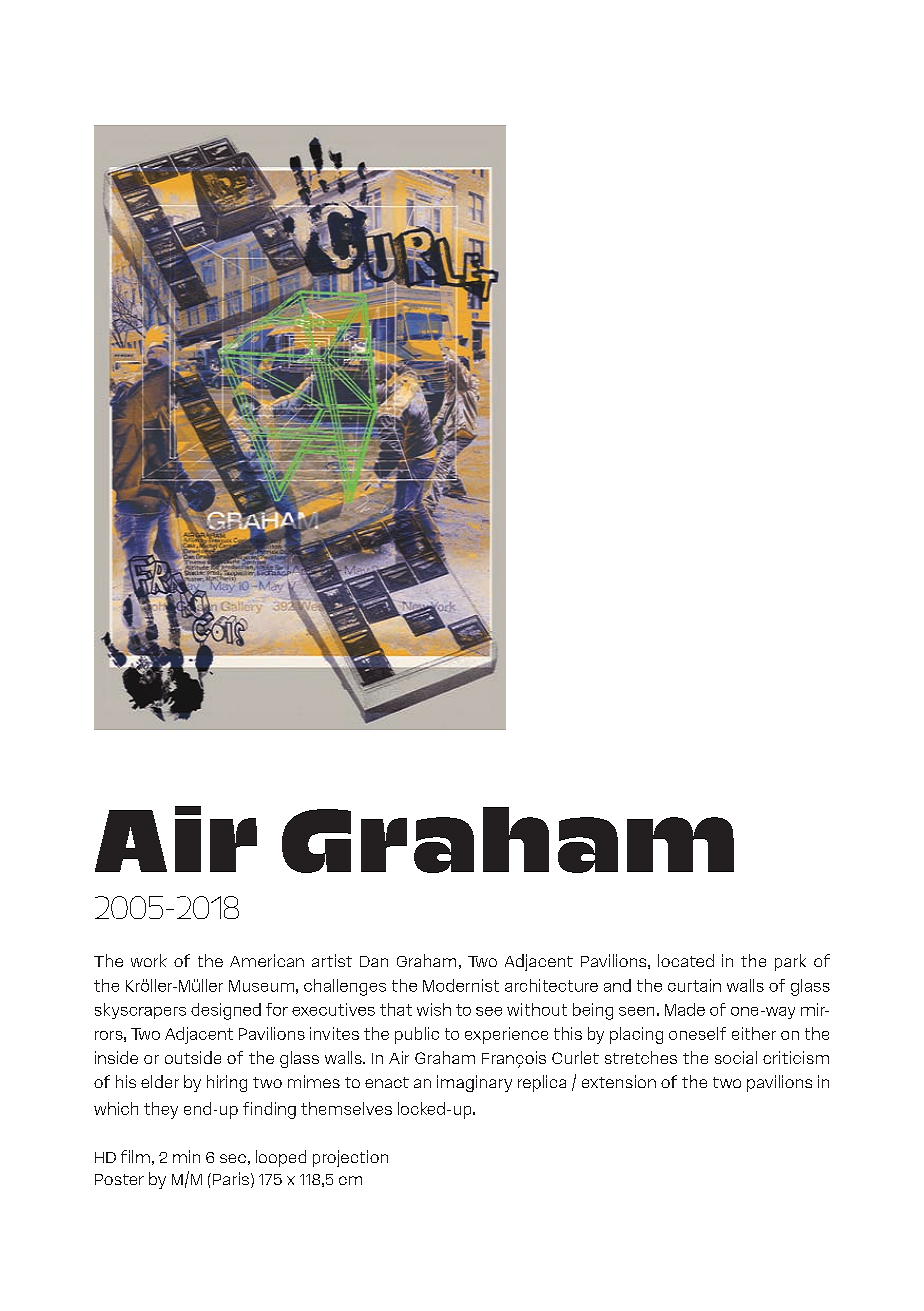 The image size is (924, 1311). What do you see at coordinates (374, 961) in the screenshot?
I see `Dan` at bounding box center [374, 961].
